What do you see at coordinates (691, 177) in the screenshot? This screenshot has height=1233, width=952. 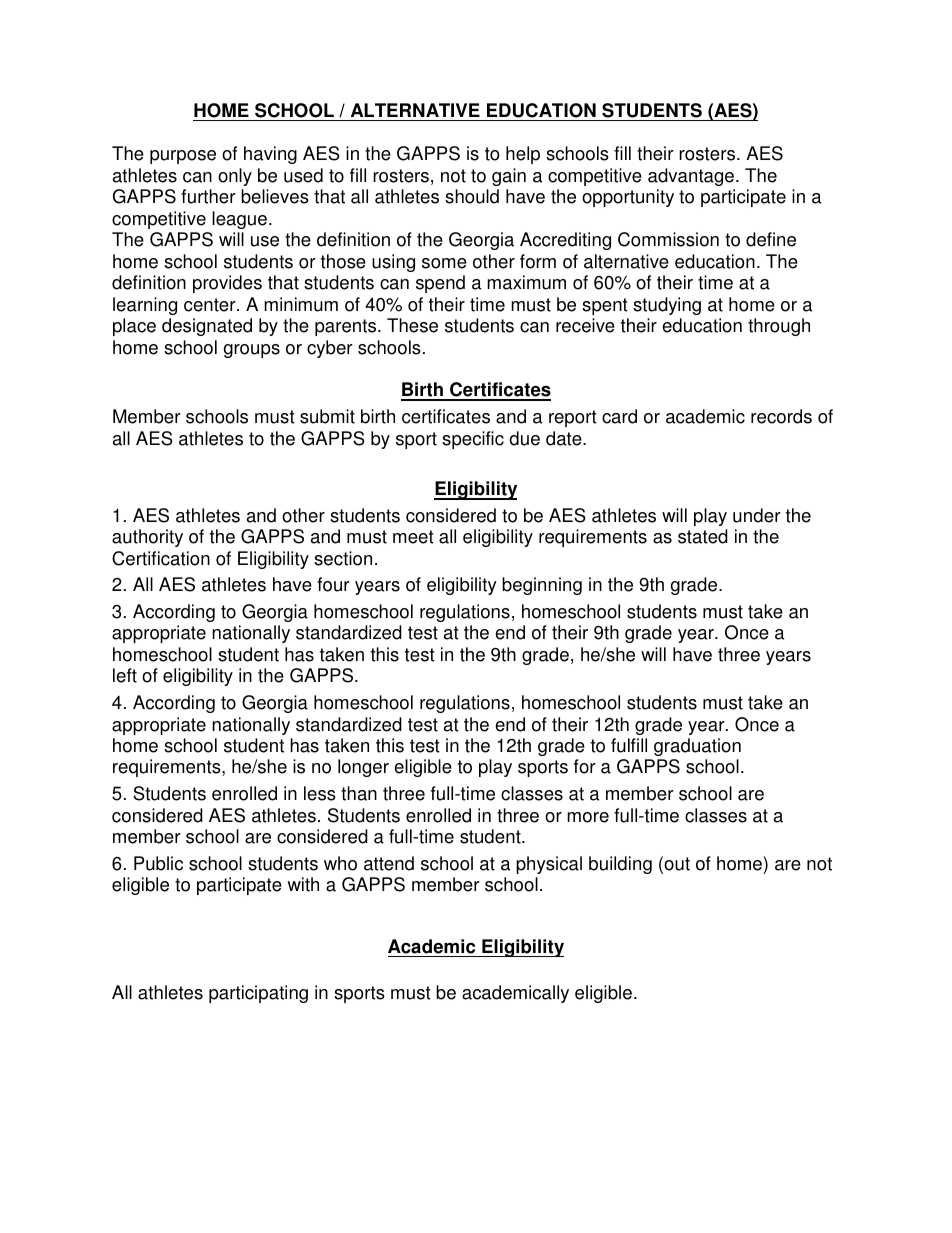 I see `advantage` at bounding box center [691, 177].
